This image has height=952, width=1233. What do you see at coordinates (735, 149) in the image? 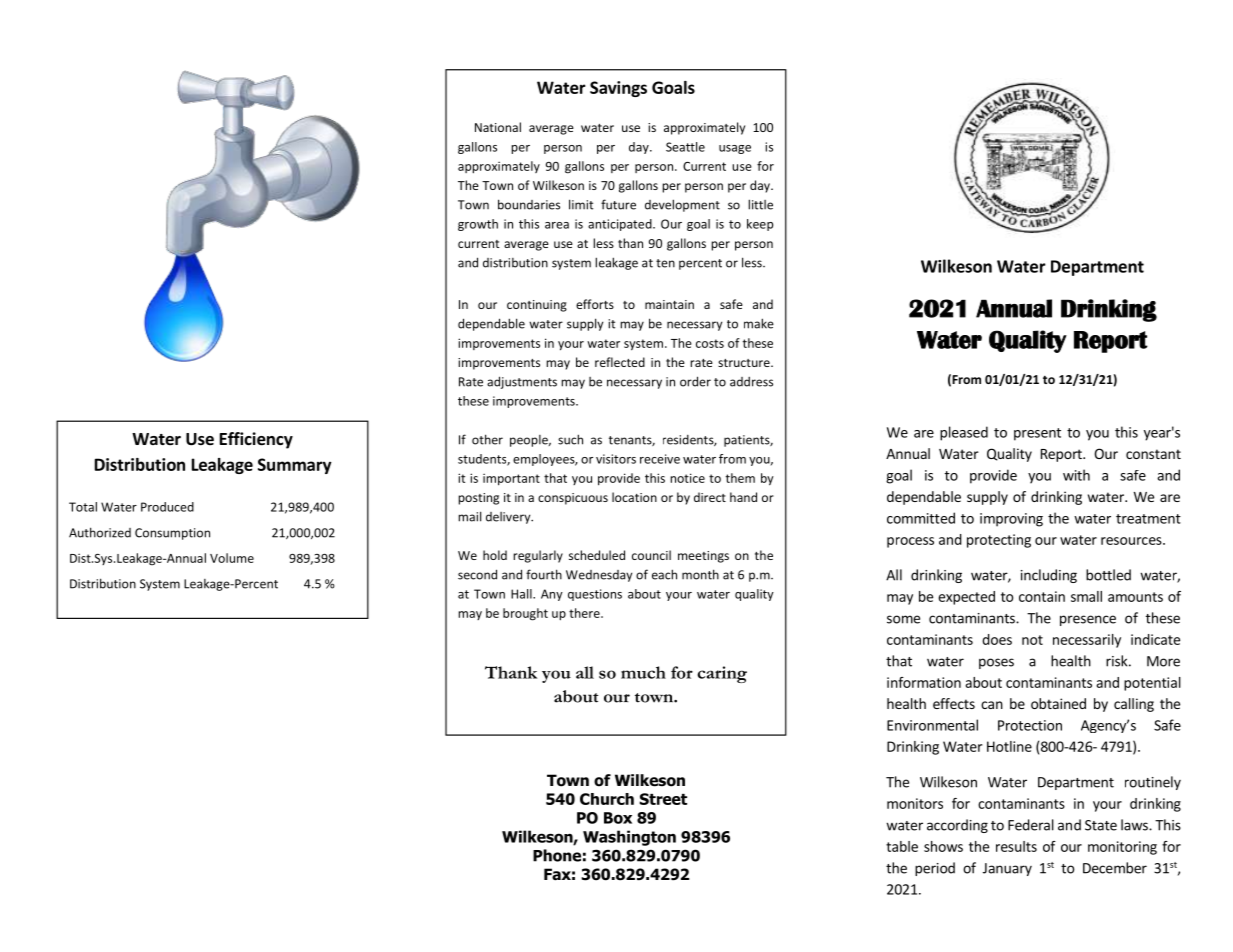
I see `usage` at bounding box center [735, 149].
